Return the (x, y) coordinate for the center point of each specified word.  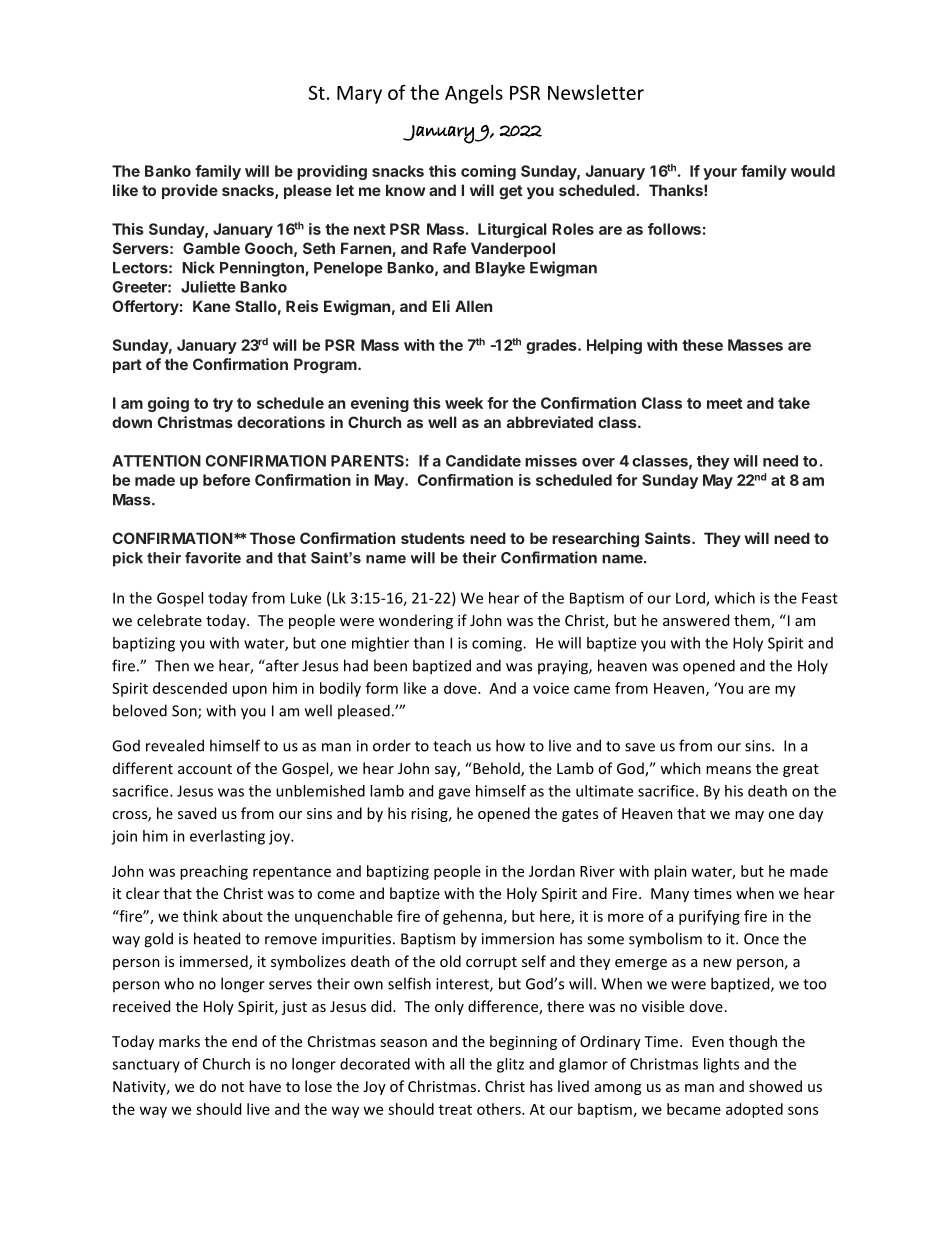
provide (190, 191)
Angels (474, 94)
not (233, 1087)
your (720, 174)
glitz (510, 1065)
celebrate (169, 620)
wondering (416, 621)
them (753, 621)
